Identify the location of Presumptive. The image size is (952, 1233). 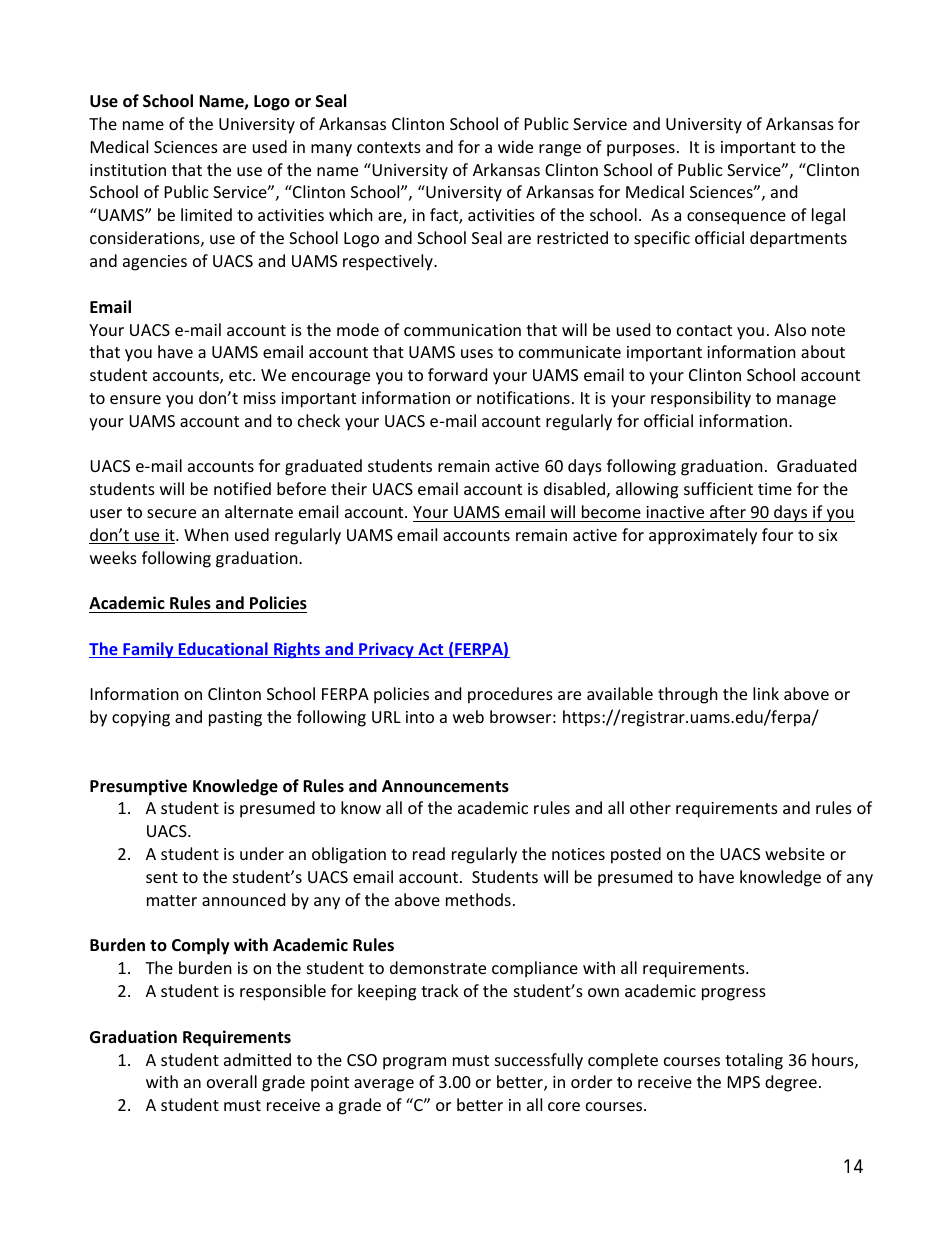
(138, 787).
